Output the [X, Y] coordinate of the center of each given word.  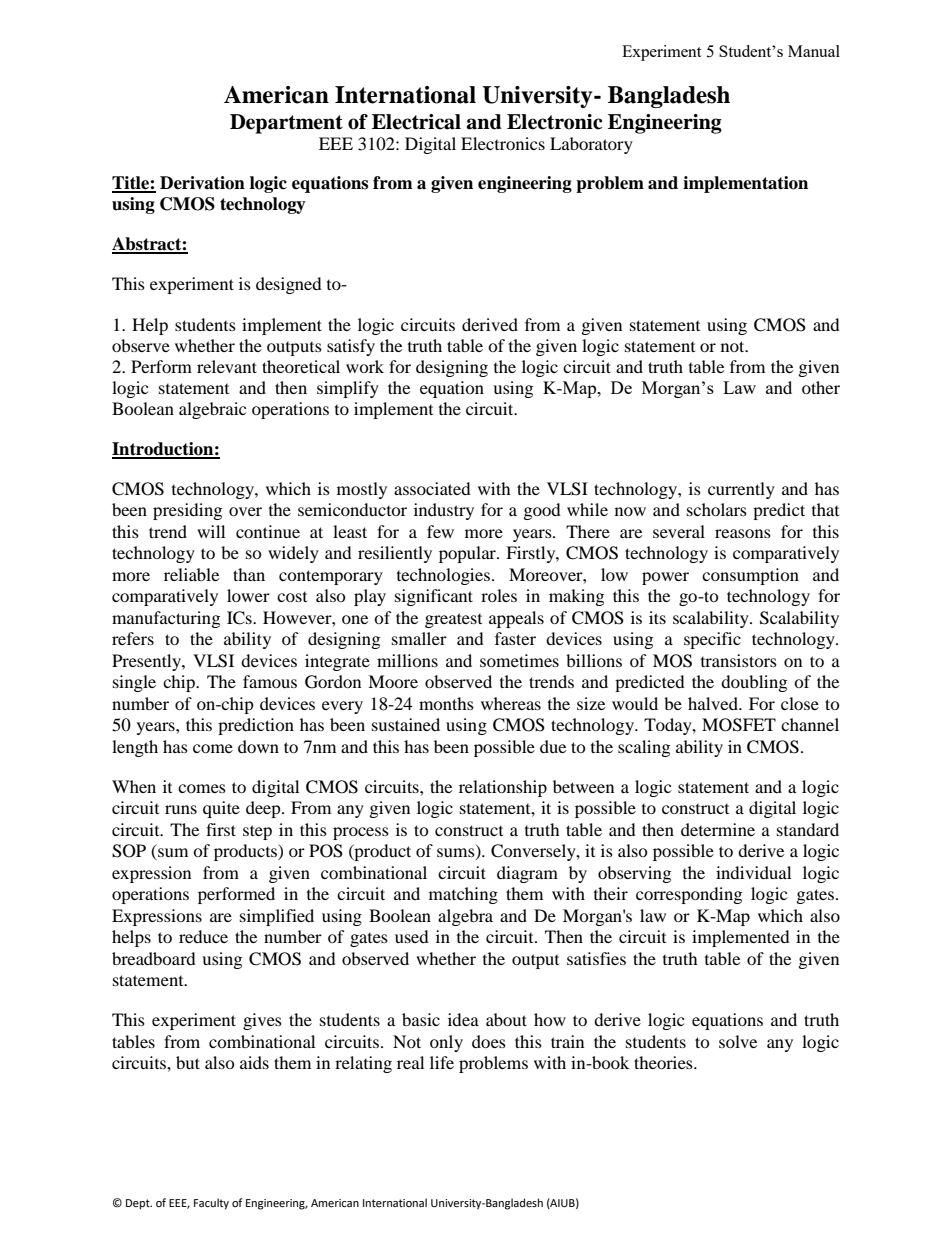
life [442, 1062]
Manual [814, 51]
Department [286, 124]
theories [664, 1062]
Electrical [416, 122]
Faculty [211, 1204]
